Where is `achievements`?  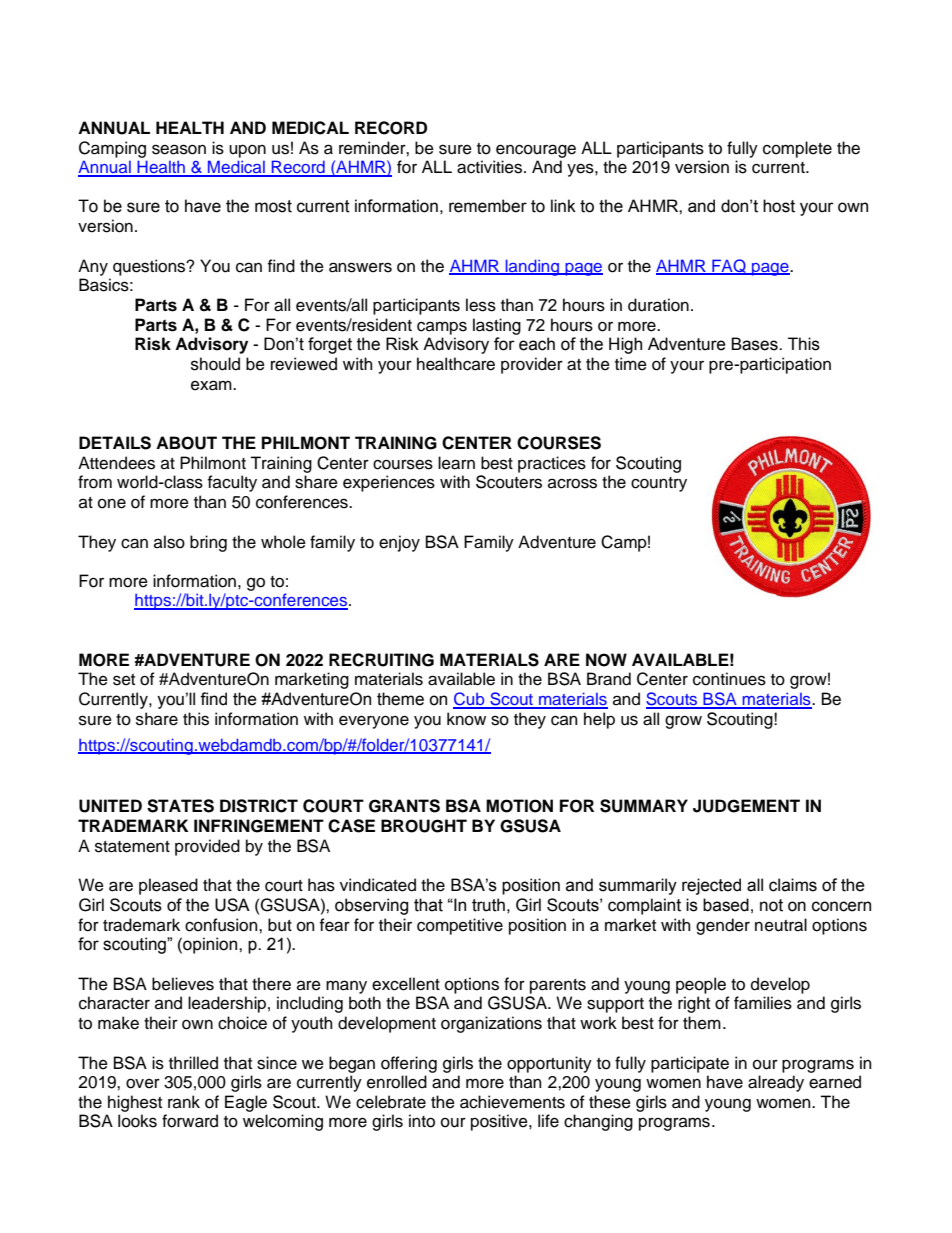
achievements is located at coordinates (512, 1102).
